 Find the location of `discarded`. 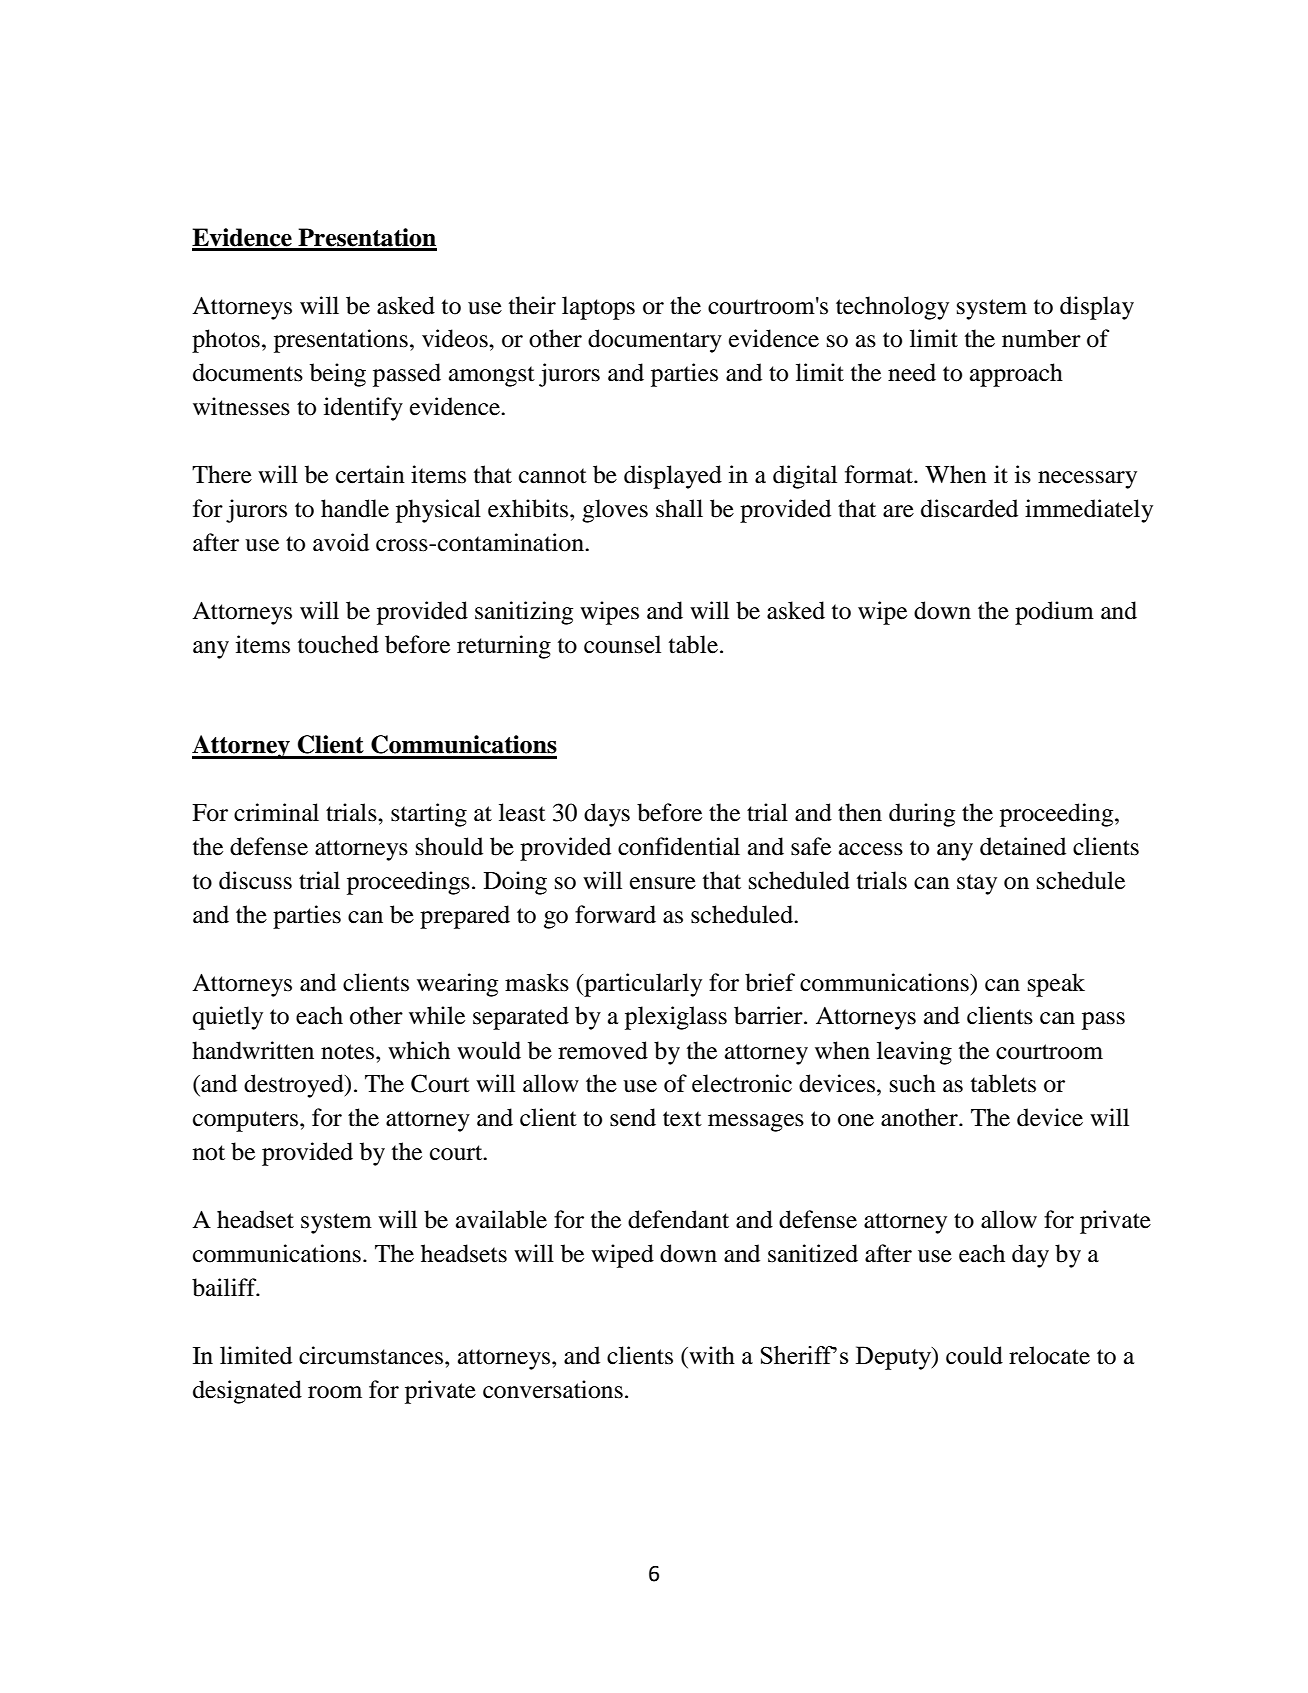

discarded is located at coordinates (969, 508).
